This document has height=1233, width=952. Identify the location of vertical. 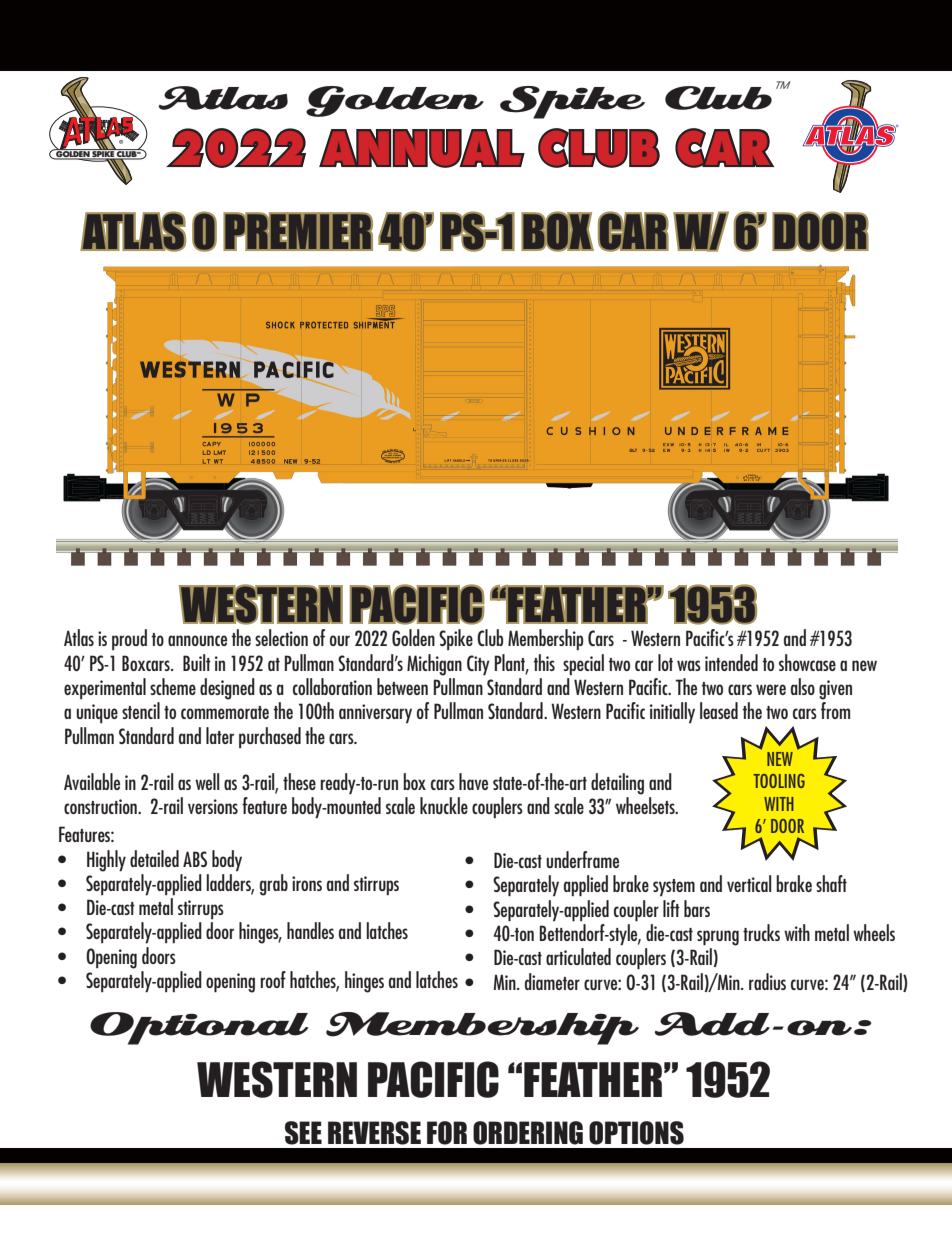
(749, 883).
